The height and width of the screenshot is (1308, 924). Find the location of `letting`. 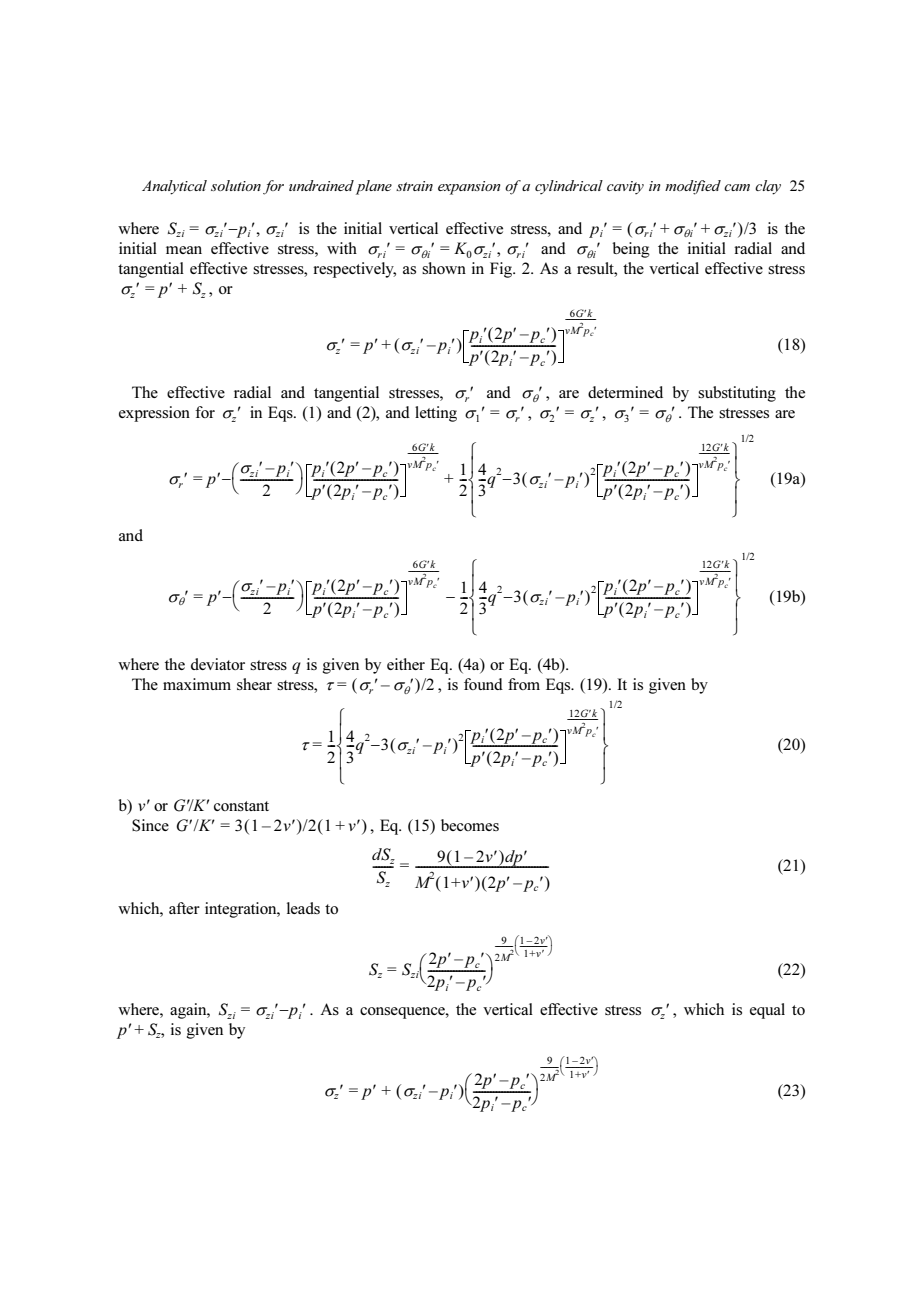

letting is located at coordinates (436, 414).
